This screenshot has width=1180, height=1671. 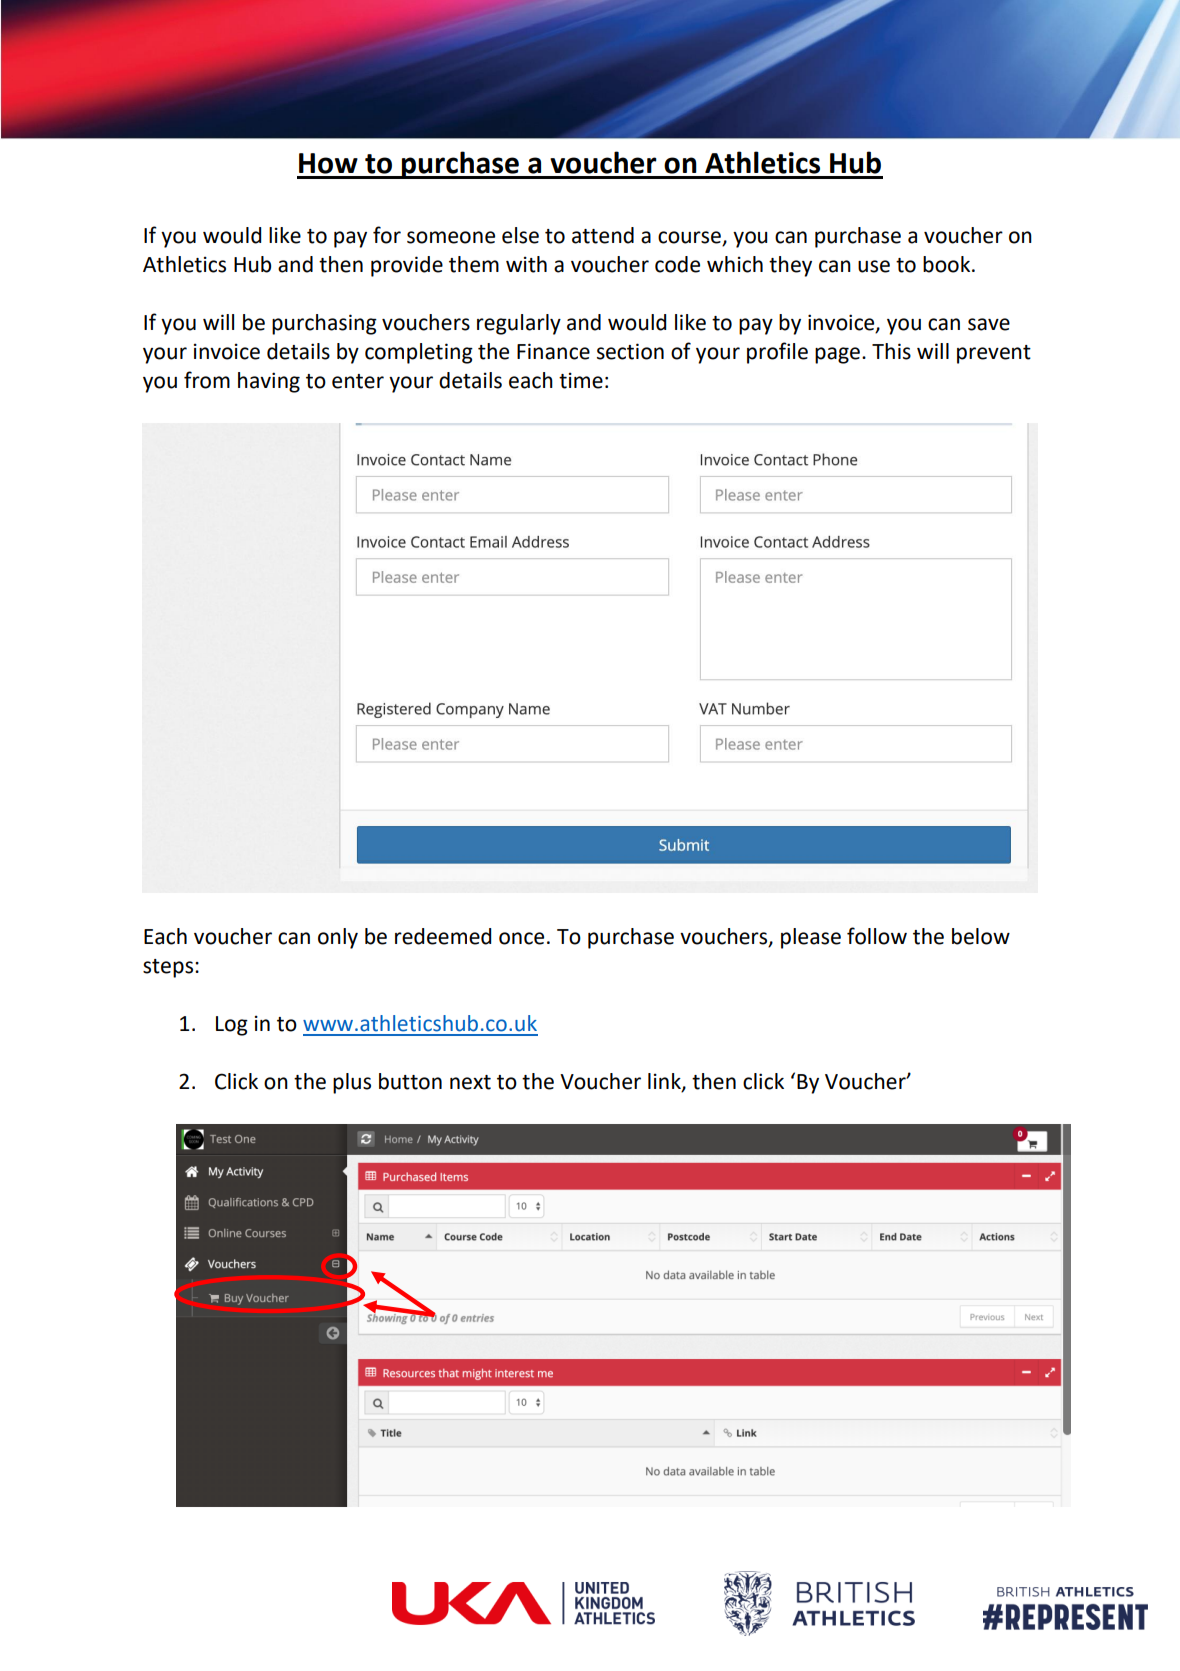 I want to click on use, so click(x=874, y=266).
